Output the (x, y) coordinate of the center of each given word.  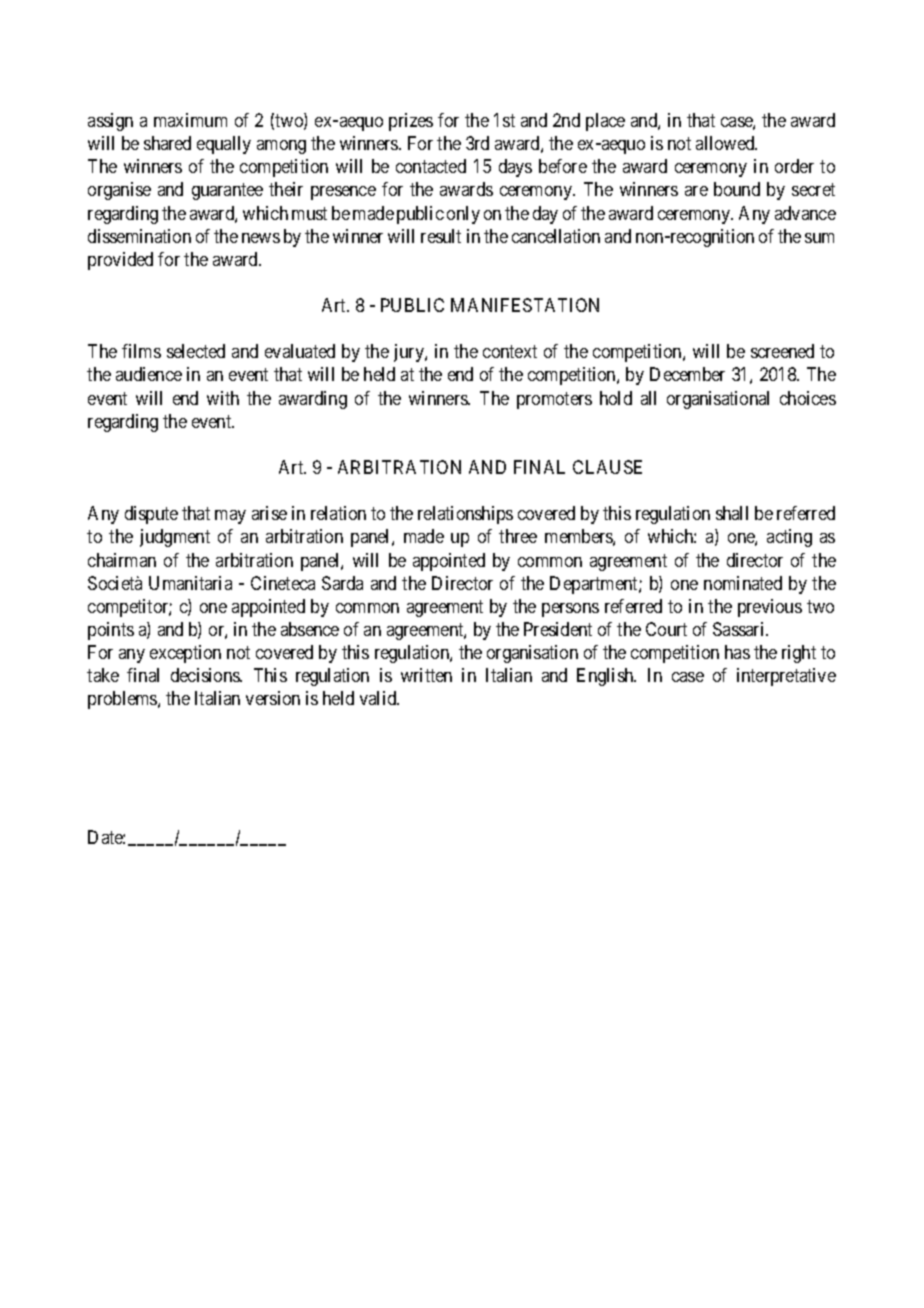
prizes (411, 122)
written (426, 675)
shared (167, 143)
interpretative (786, 677)
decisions (206, 675)
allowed (726, 143)
